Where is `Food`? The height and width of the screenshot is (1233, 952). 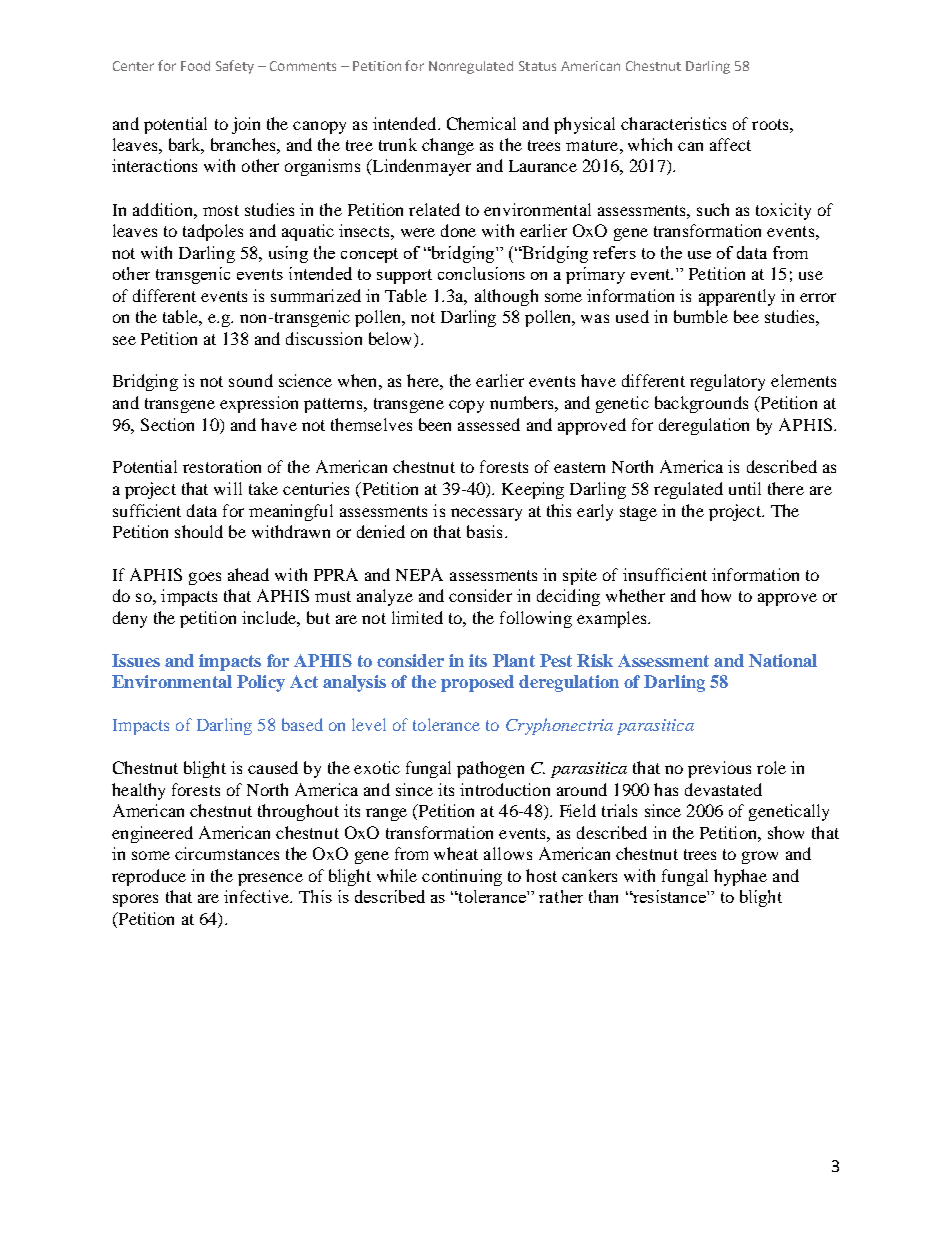
Food is located at coordinates (195, 66).
